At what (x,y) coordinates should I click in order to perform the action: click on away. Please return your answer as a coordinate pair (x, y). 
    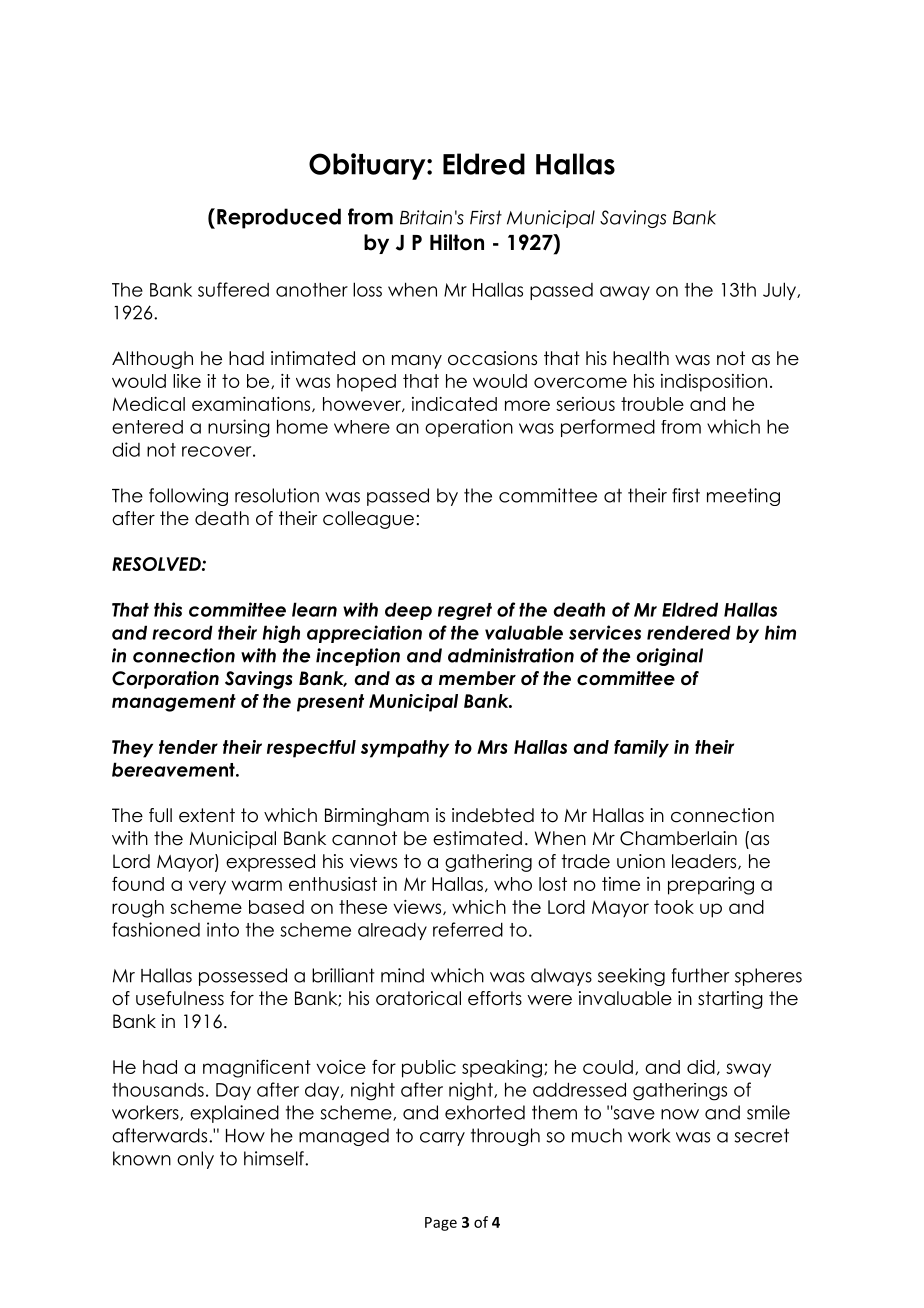
    Looking at the image, I should click on (625, 293).
